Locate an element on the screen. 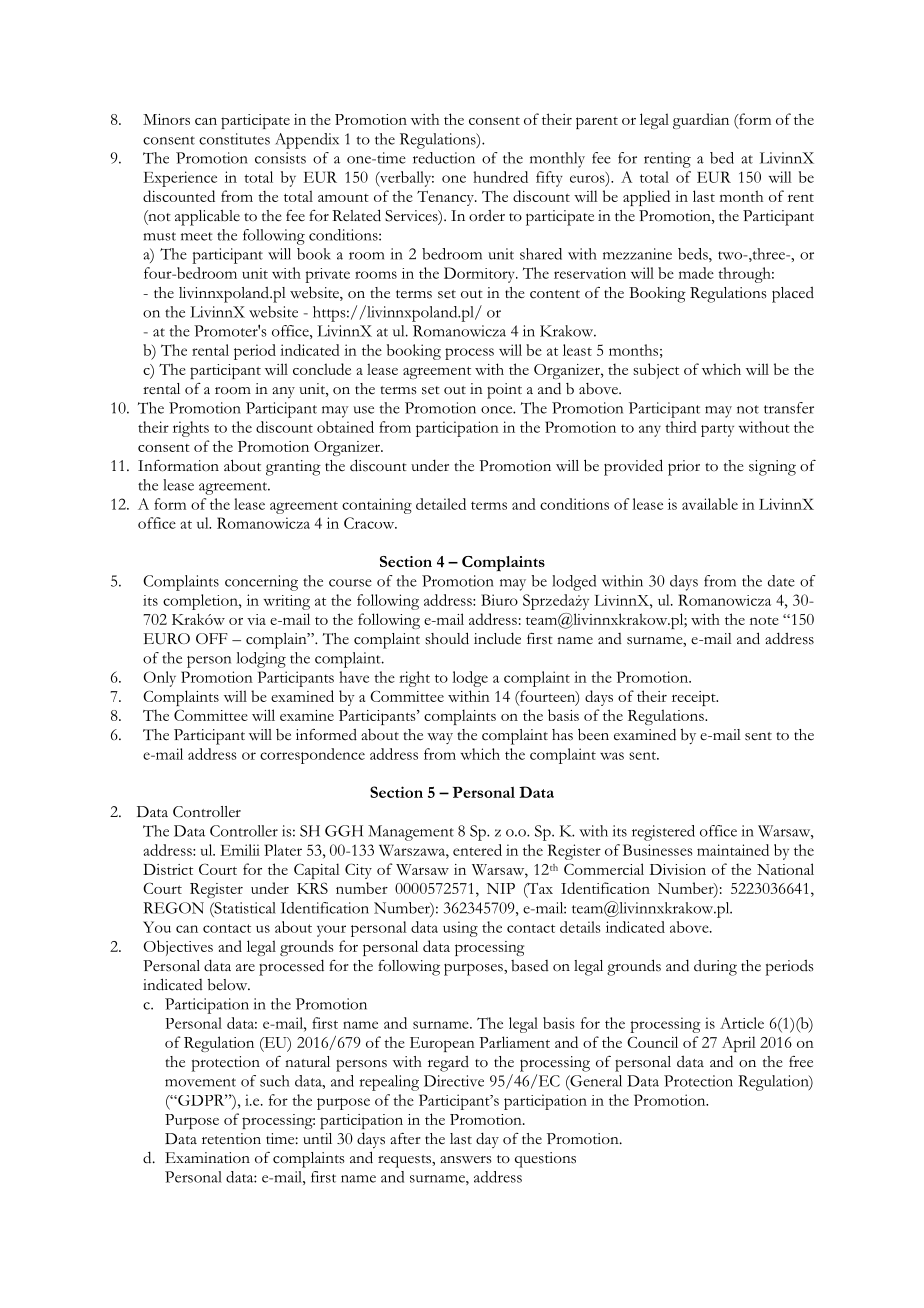 This screenshot has height=1308, width=924. reduction is located at coordinates (444, 158).
